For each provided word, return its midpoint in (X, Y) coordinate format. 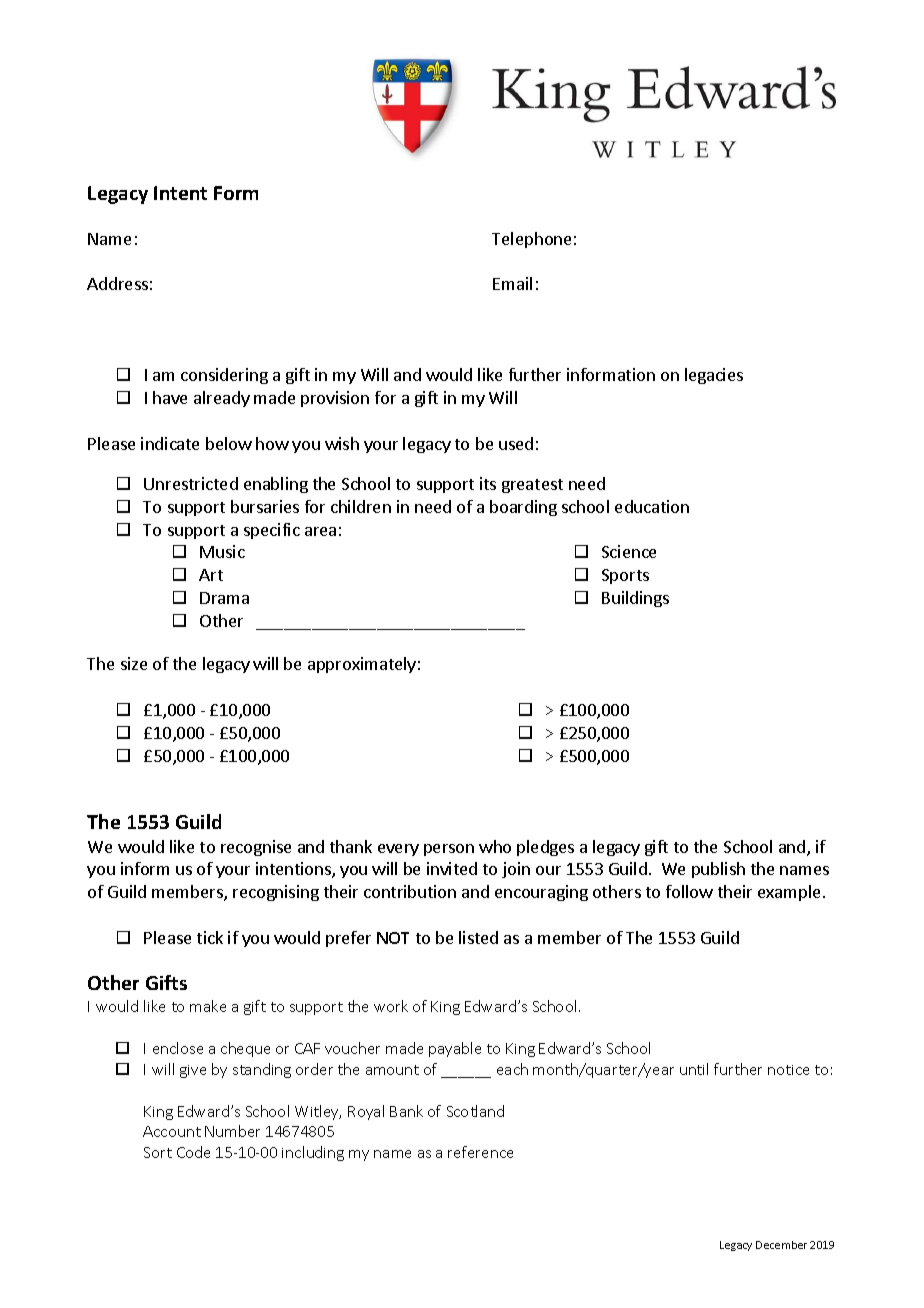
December (781, 1245)
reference (480, 1152)
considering (224, 376)
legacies (714, 376)
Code (193, 1152)
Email (512, 283)
